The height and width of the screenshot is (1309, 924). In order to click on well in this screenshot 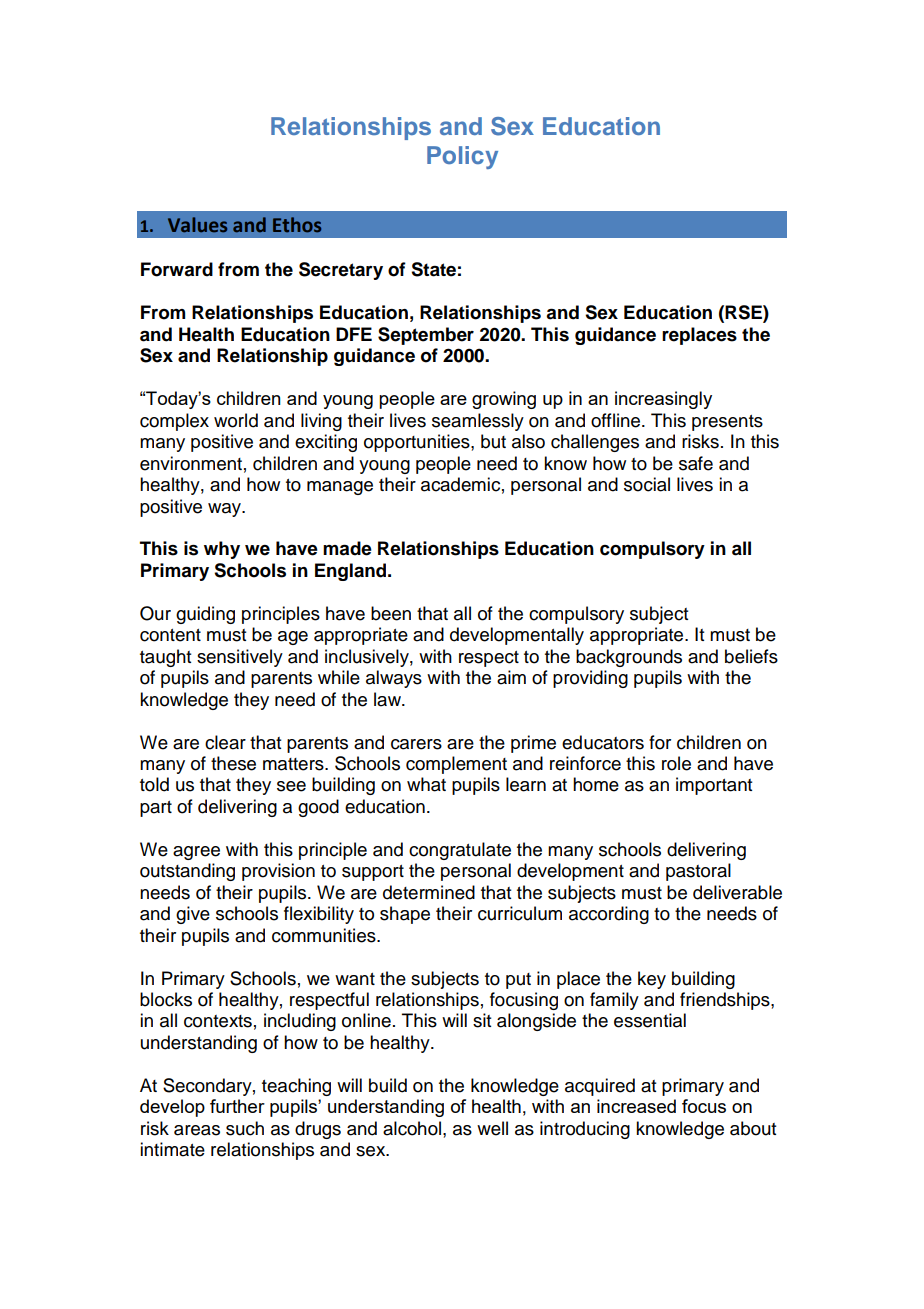, I will do `click(492, 1128)`.
